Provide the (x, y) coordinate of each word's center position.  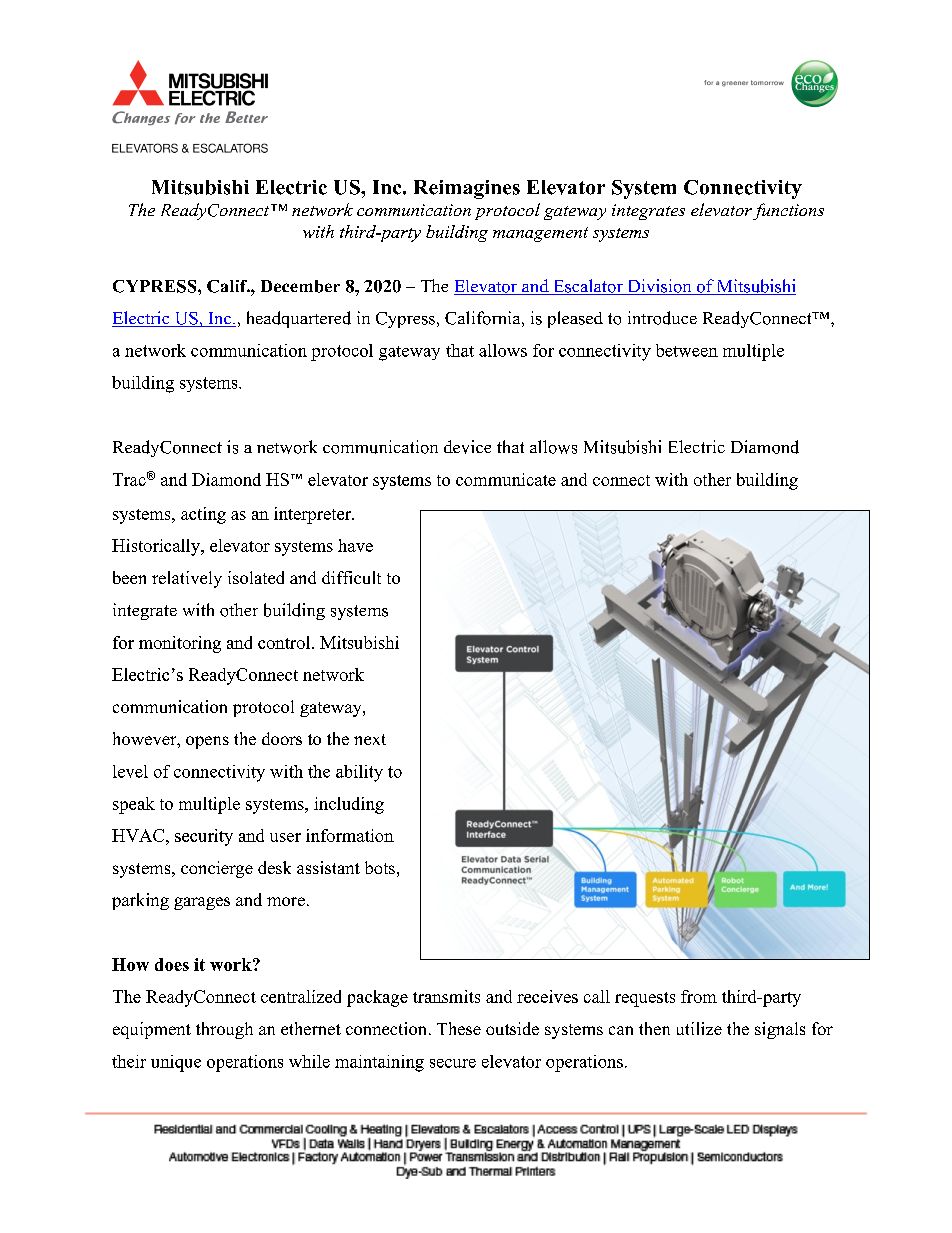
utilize (699, 1028)
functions (788, 211)
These (459, 1028)
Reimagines (467, 189)
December (300, 286)
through (224, 1030)
